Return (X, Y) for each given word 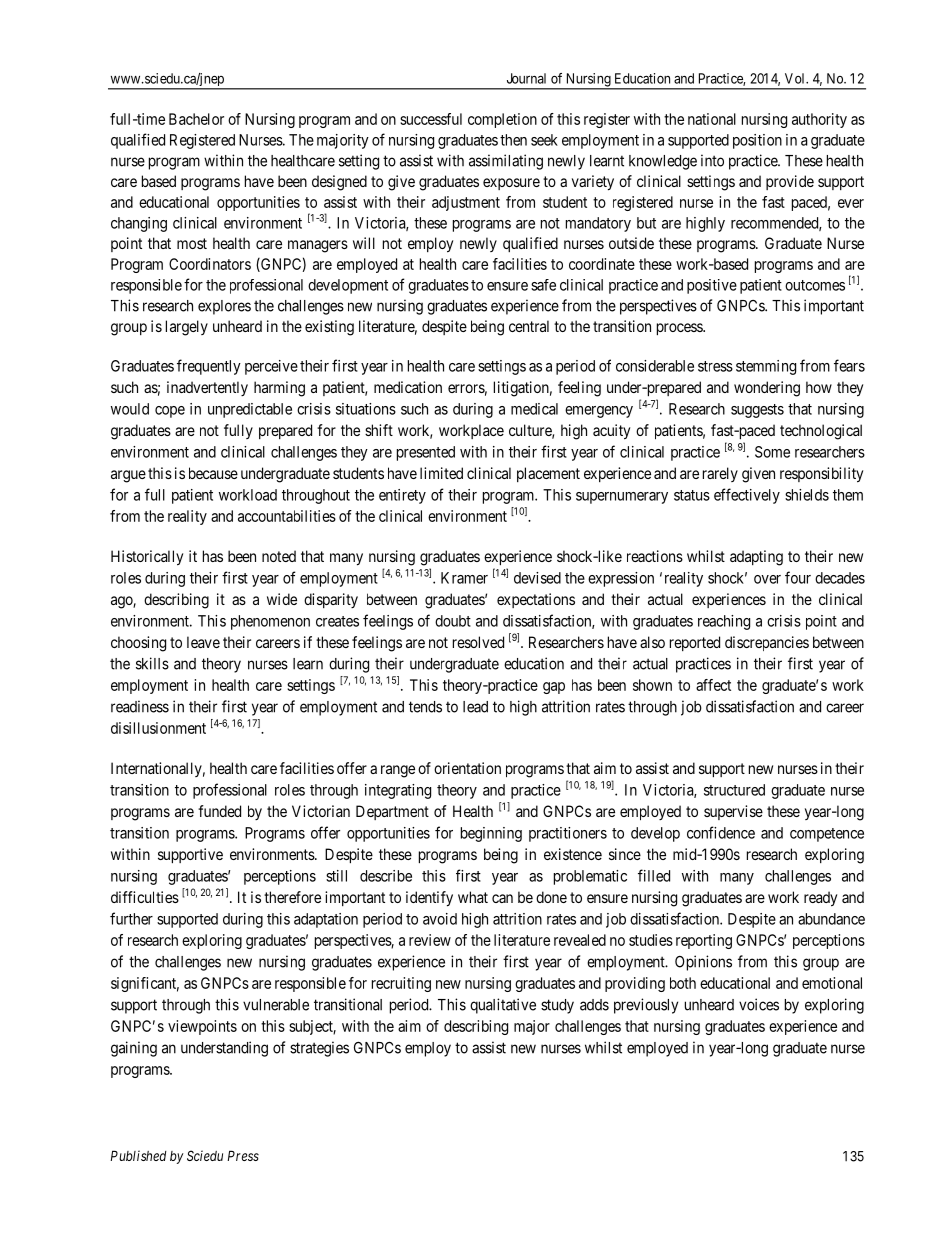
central (529, 326)
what (473, 897)
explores (224, 307)
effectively (747, 496)
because (213, 473)
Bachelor (196, 119)
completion (502, 120)
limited (441, 473)
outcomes (815, 285)
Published (138, 1155)
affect (713, 685)
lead (475, 707)
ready (820, 899)
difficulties (145, 897)
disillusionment (158, 728)
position (757, 141)
